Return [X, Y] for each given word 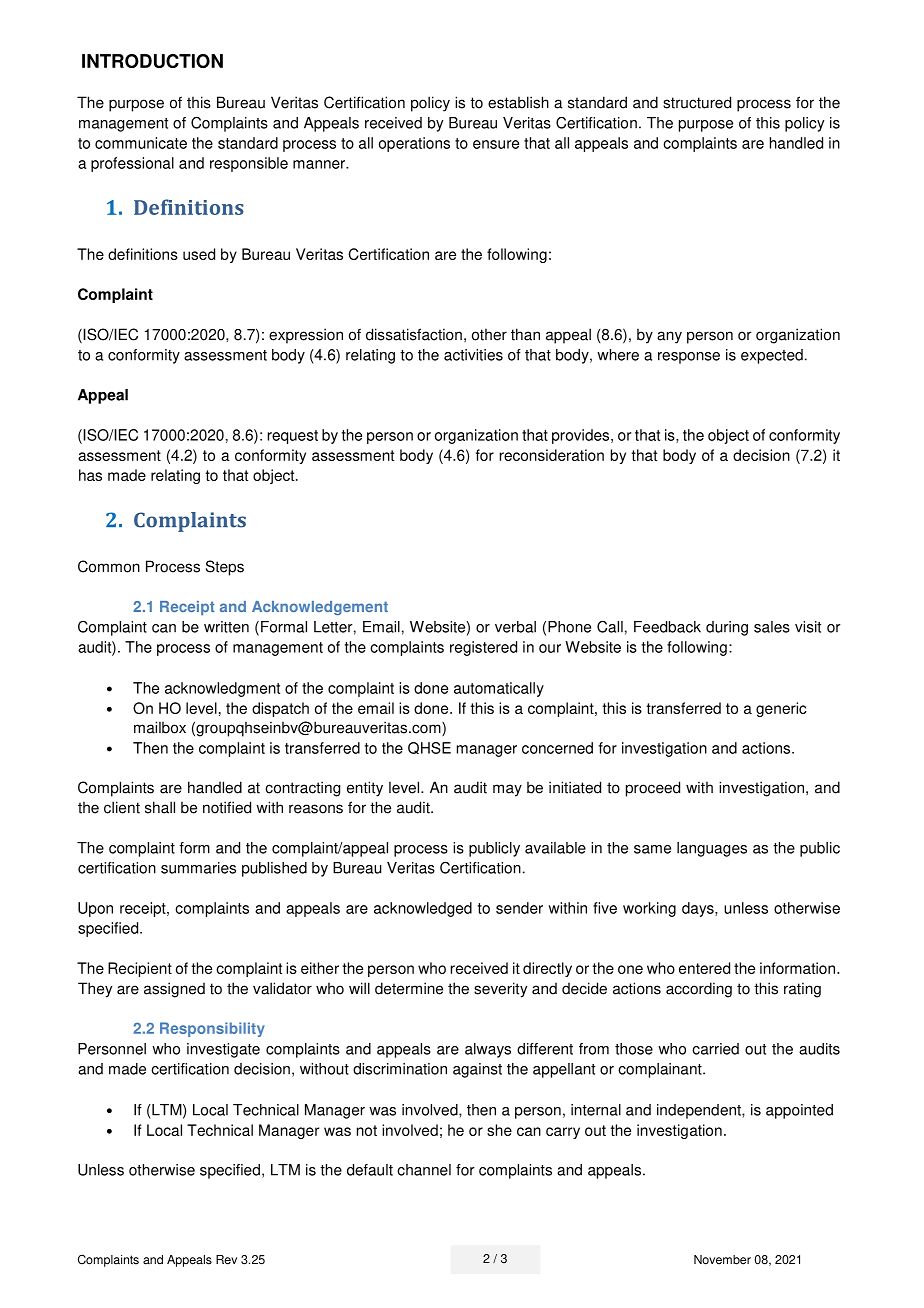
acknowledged [423, 909]
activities [473, 355]
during [727, 628]
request [293, 437]
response [689, 358]
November [722, 1260]
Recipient [140, 969]
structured [697, 102]
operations [414, 144]
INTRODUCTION [152, 61]
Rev [226, 1260]
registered [483, 648]
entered [704, 968]
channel [424, 1170]
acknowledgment [222, 689]
